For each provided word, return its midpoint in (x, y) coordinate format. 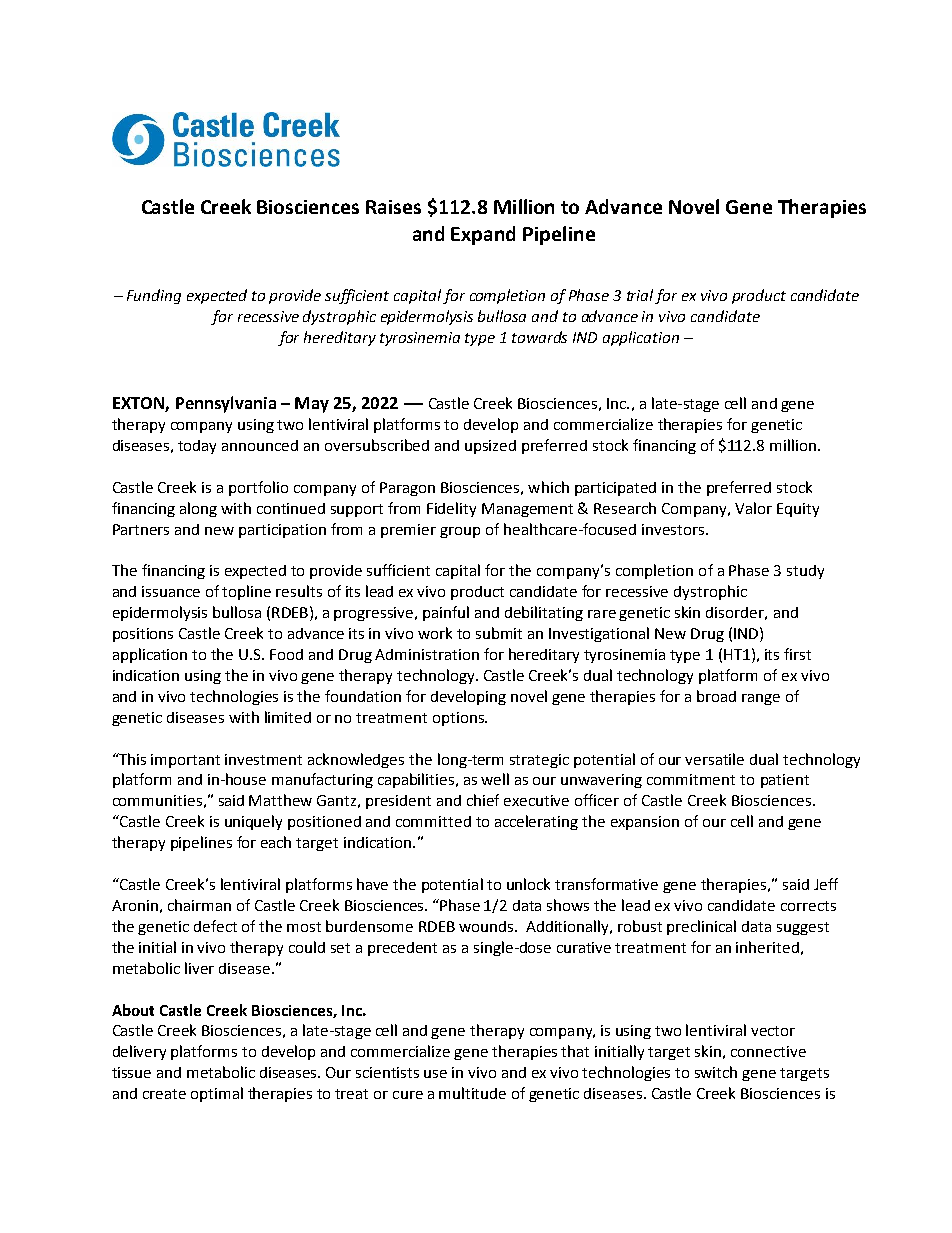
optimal (217, 1094)
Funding (154, 296)
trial (640, 295)
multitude (472, 1093)
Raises (393, 207)
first (797, 654)
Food (286, 654)
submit (499, 633)
